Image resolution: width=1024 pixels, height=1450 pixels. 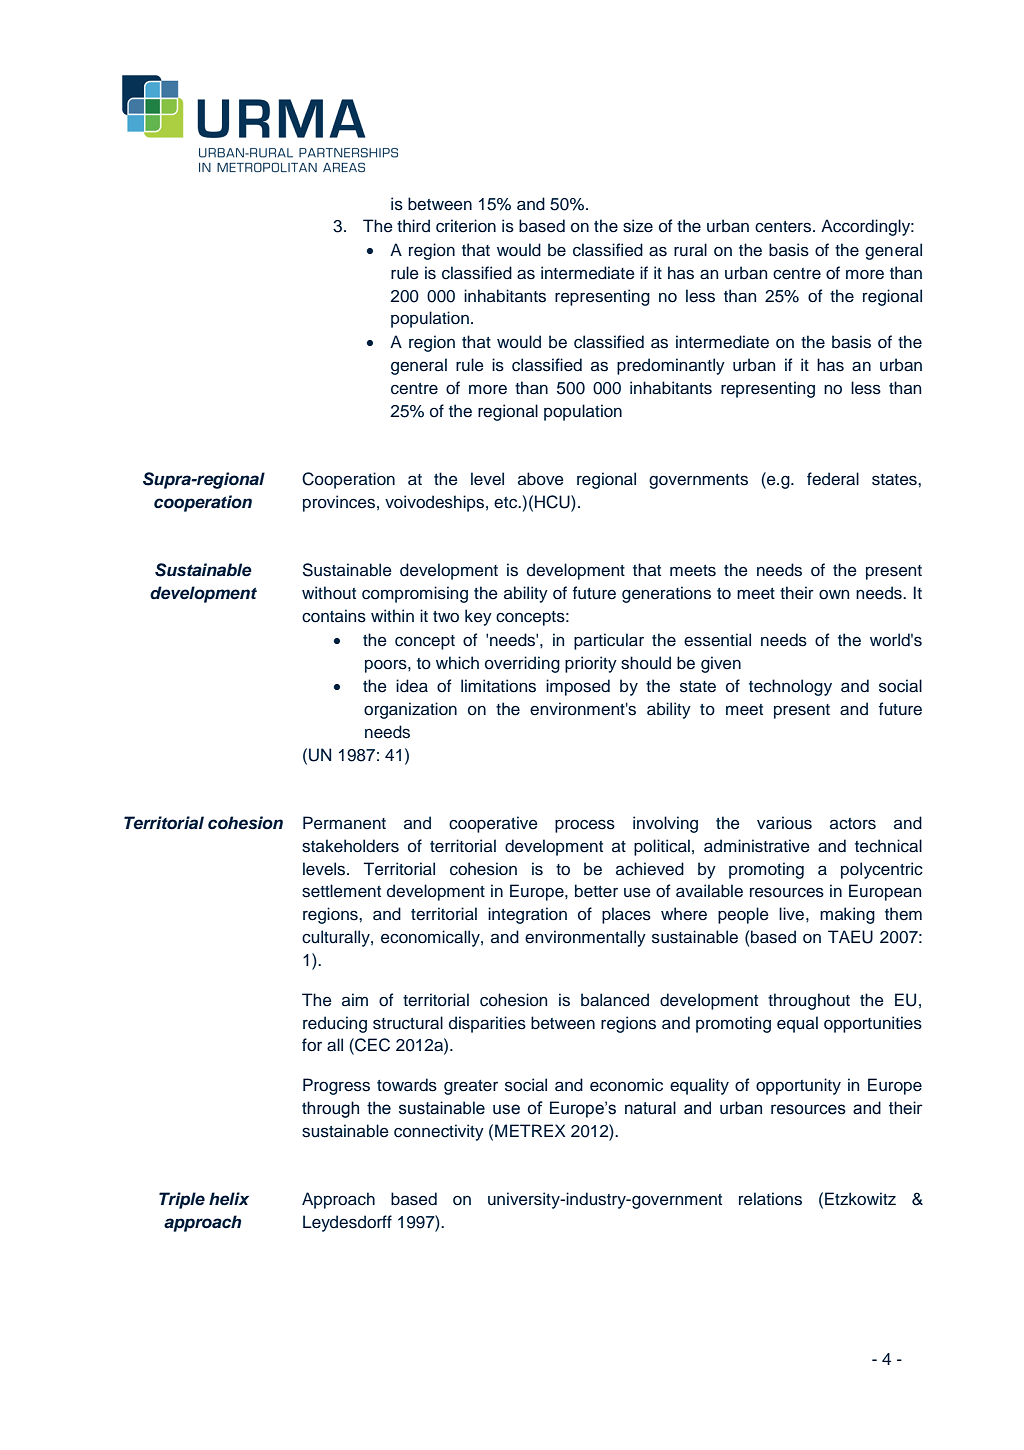 What do you see at coordinates (478, 617) in the document?
I see `key` at bounding box center [478, 617].
